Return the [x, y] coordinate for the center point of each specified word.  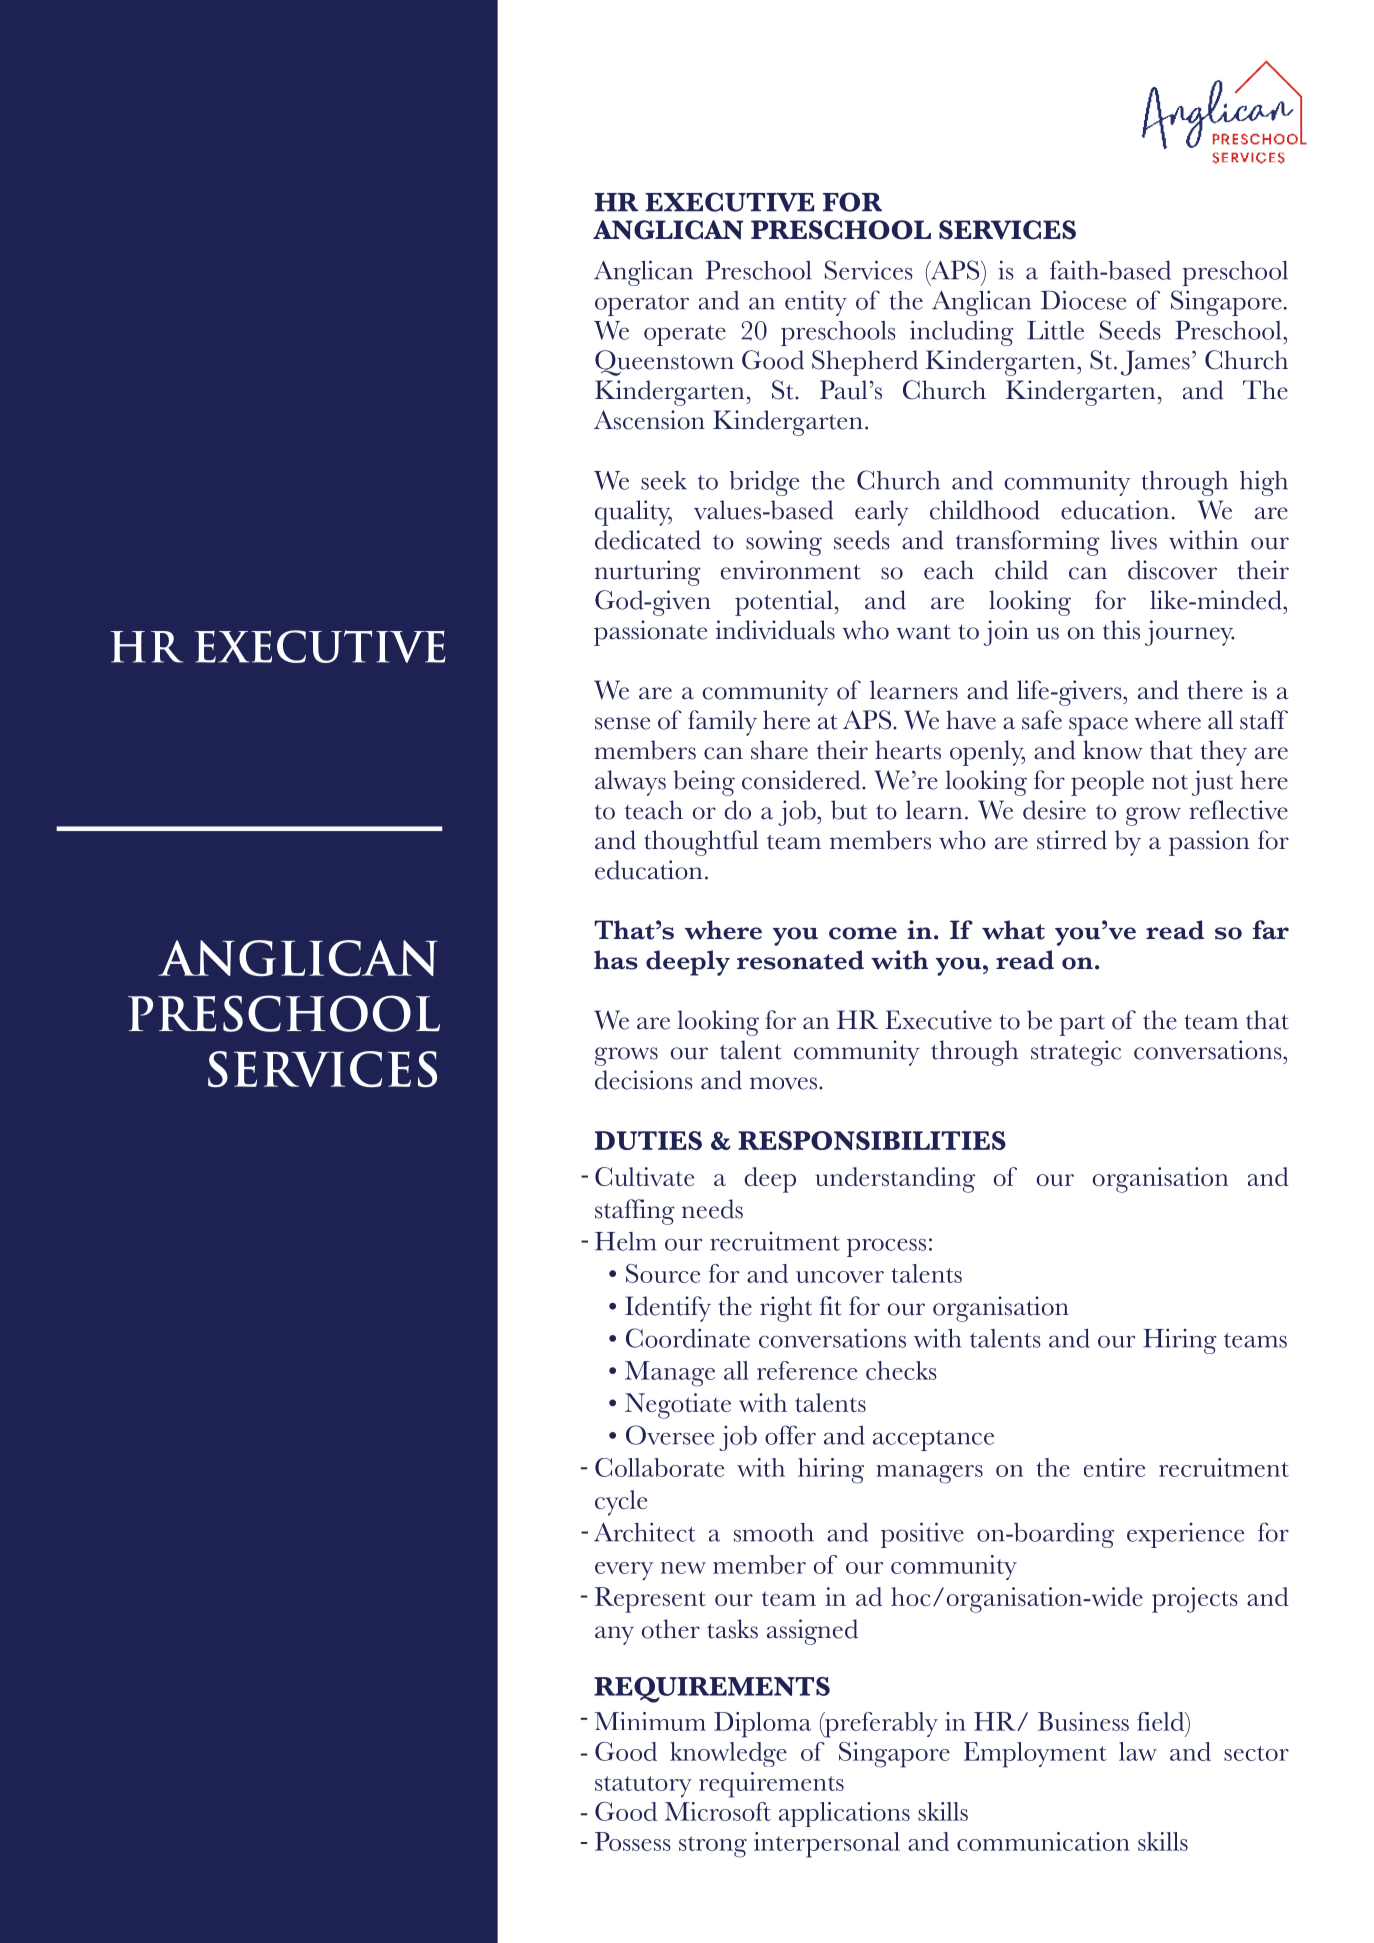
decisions [644, 1080]
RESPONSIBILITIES [872, 1140]
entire [1114, 1467]
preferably [880, 1725]
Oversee [670, 1435]
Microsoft [718, 1811]
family [722, 723]
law [1138, 1751]
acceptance [933, 1440]
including [962, 333]
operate [685, 335]
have [971, 720]
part [1082, 1025]
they [1223, 753]
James [1155, 363]
